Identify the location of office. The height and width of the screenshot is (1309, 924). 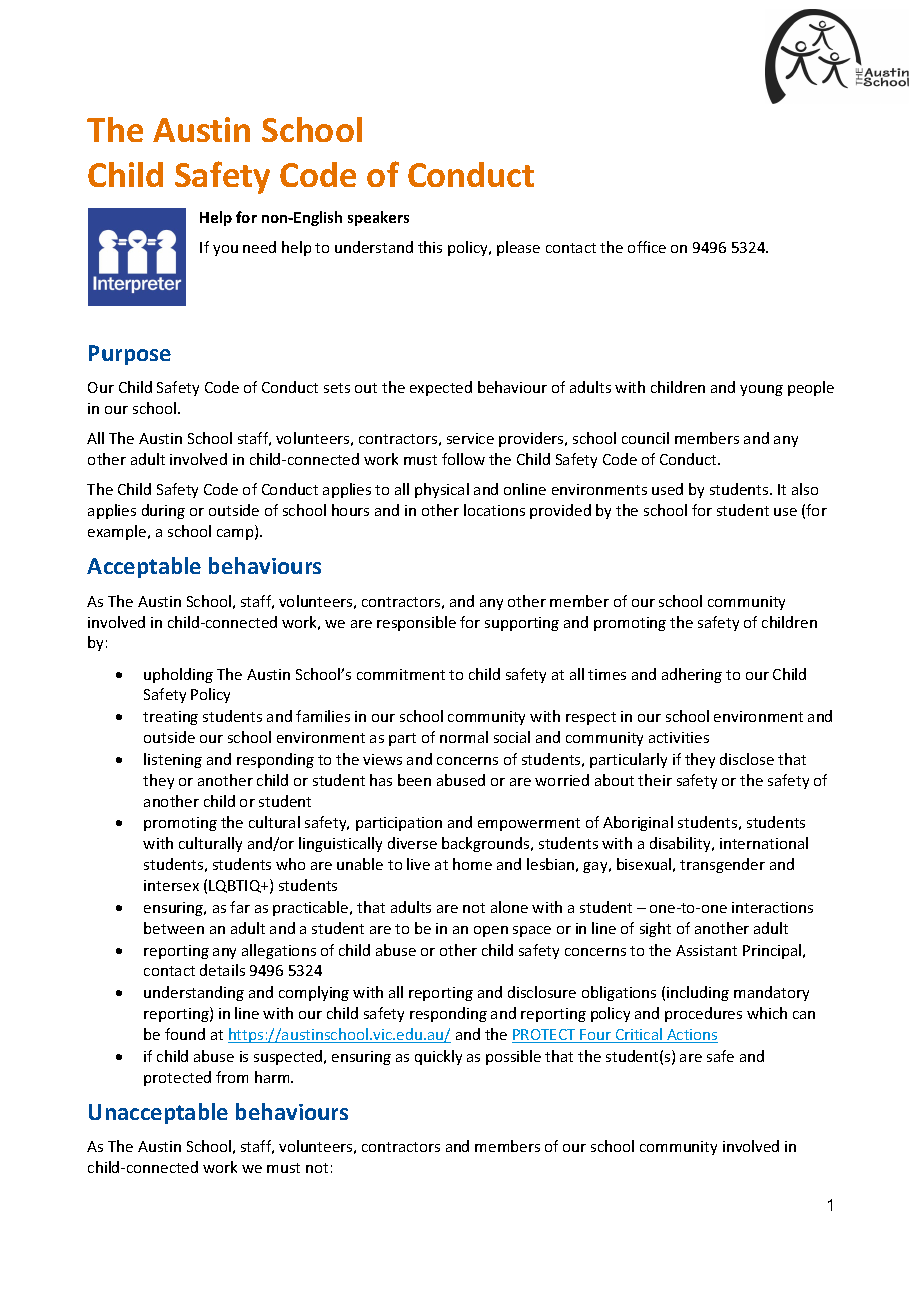
(647, 247).
